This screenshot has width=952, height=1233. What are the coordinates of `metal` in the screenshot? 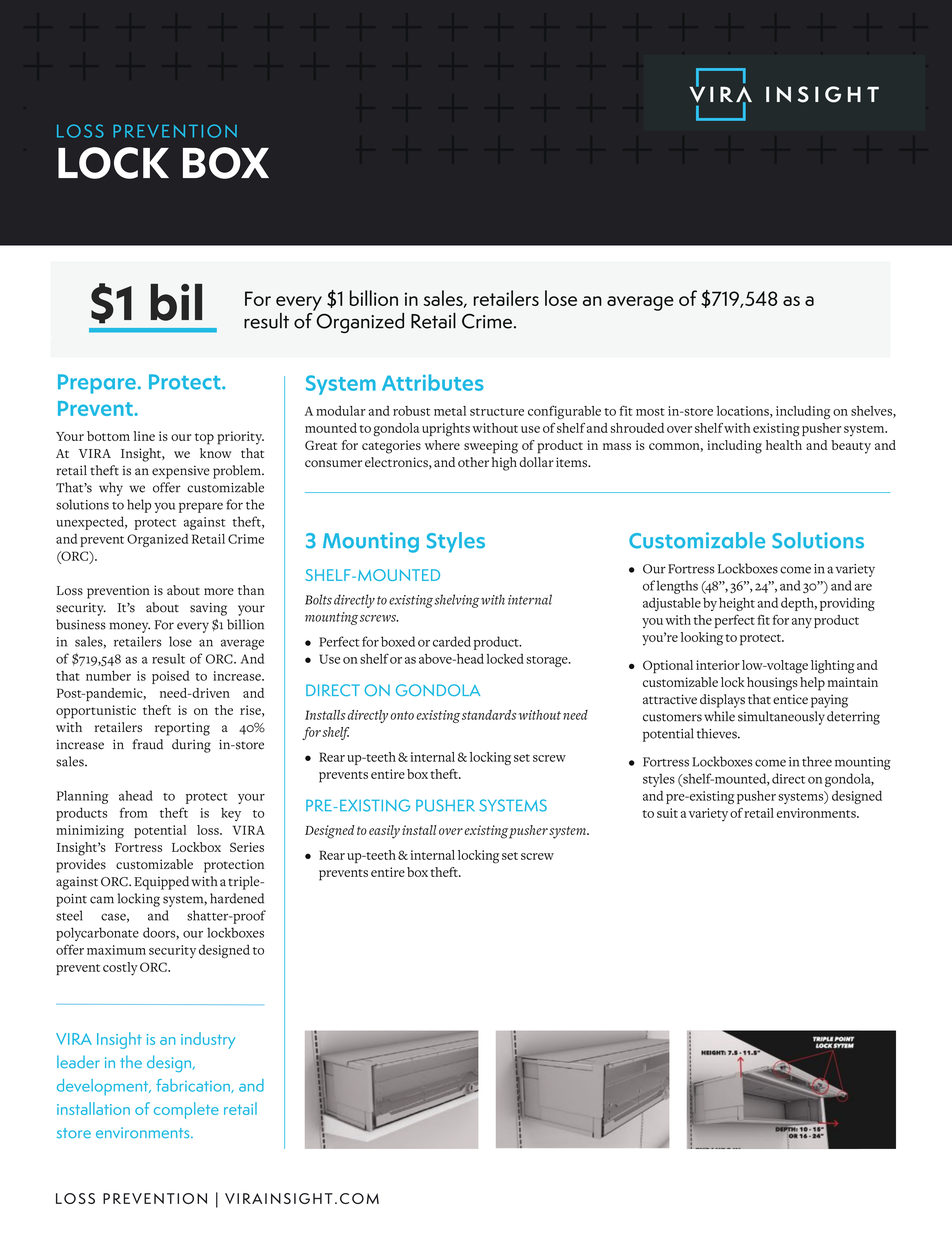 It's located at (450, 411).
